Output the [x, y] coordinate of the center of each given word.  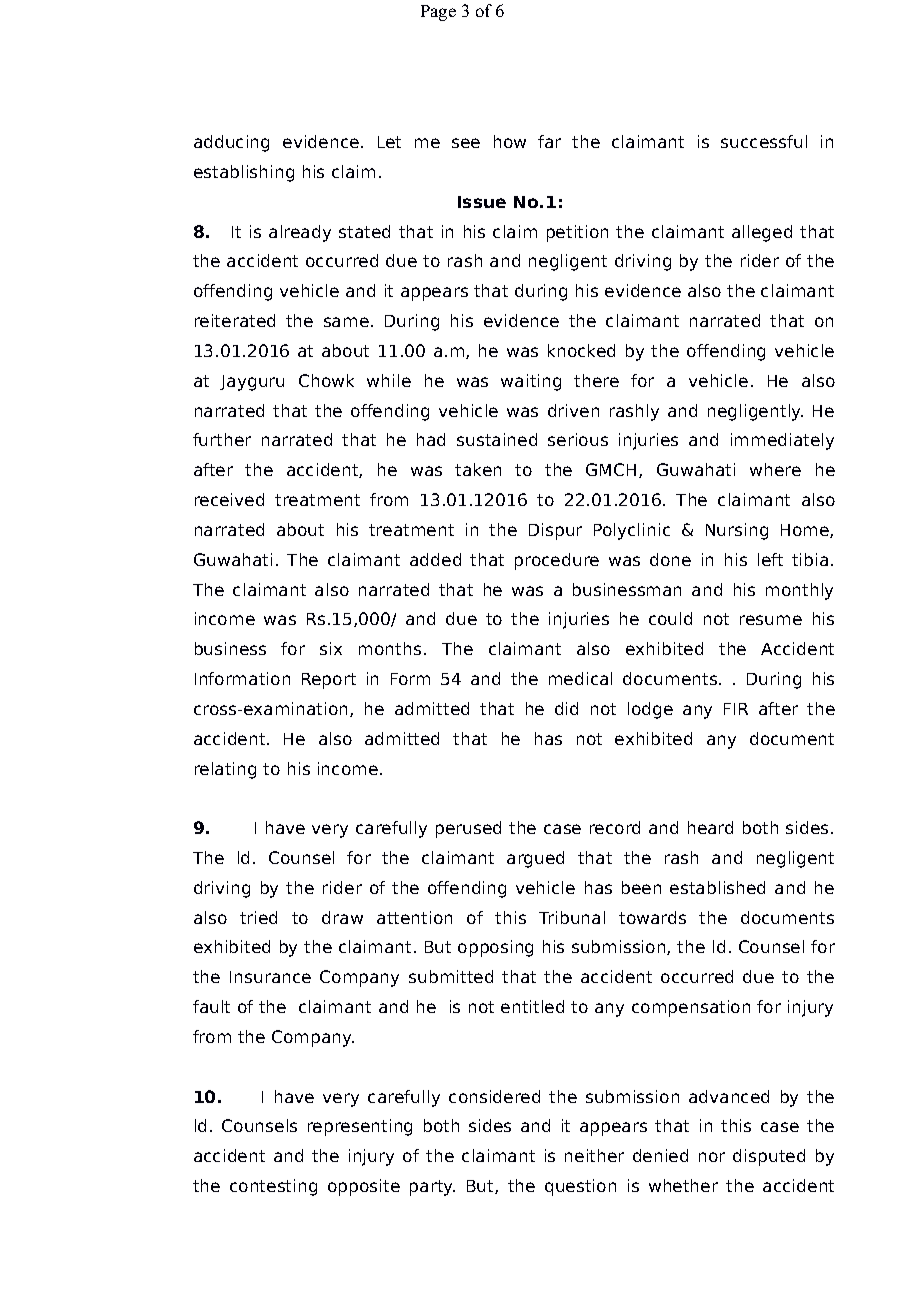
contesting [273, 1187]
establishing [244, 173]
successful [764, 141]
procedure [557, 561]
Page [438, 13]
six [331, 648]
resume [771, 620]
